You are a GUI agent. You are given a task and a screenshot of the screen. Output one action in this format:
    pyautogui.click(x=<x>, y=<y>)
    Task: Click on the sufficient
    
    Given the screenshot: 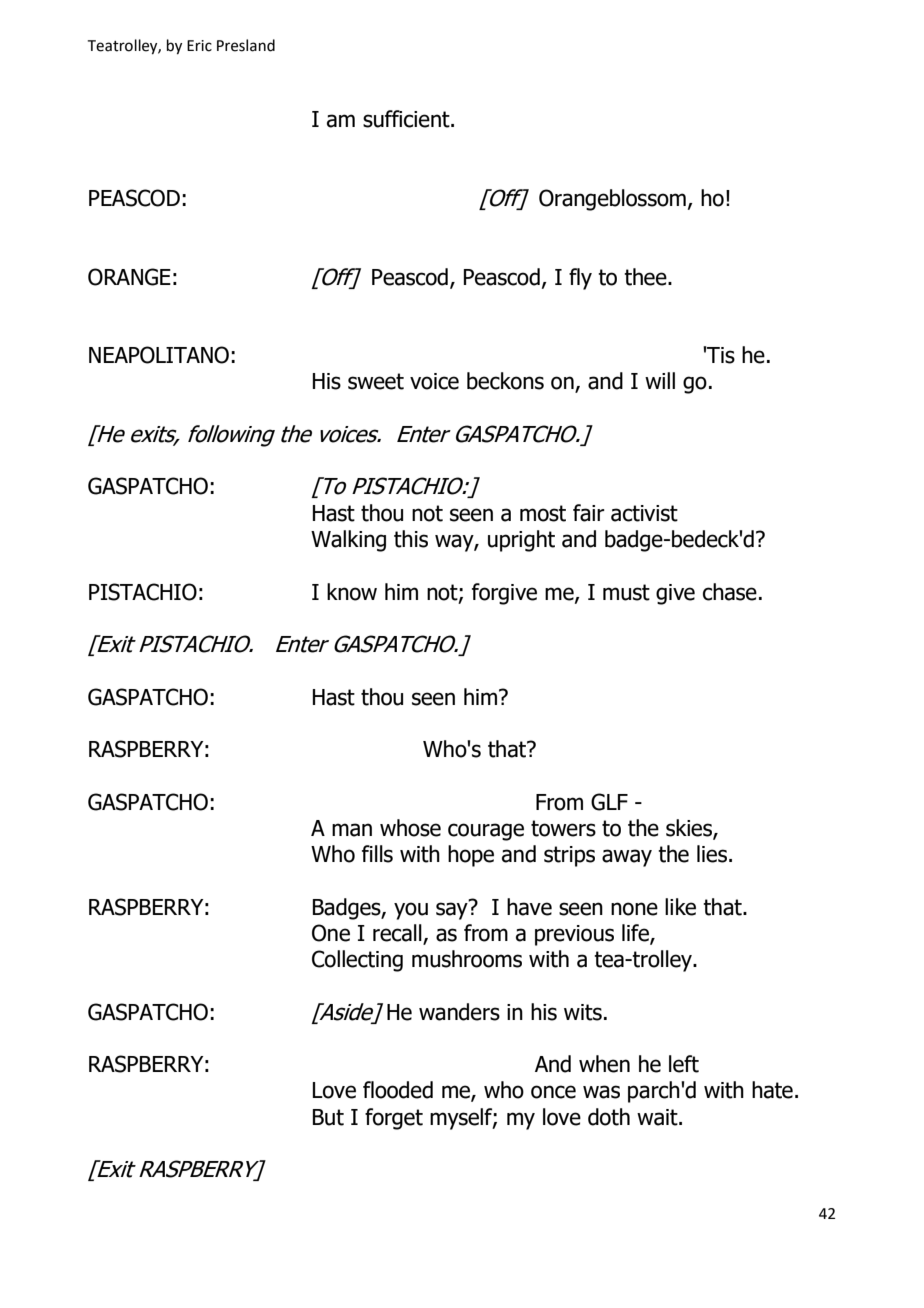 What is the action you would take?
    pyautogui.click(x=407, y=119)
